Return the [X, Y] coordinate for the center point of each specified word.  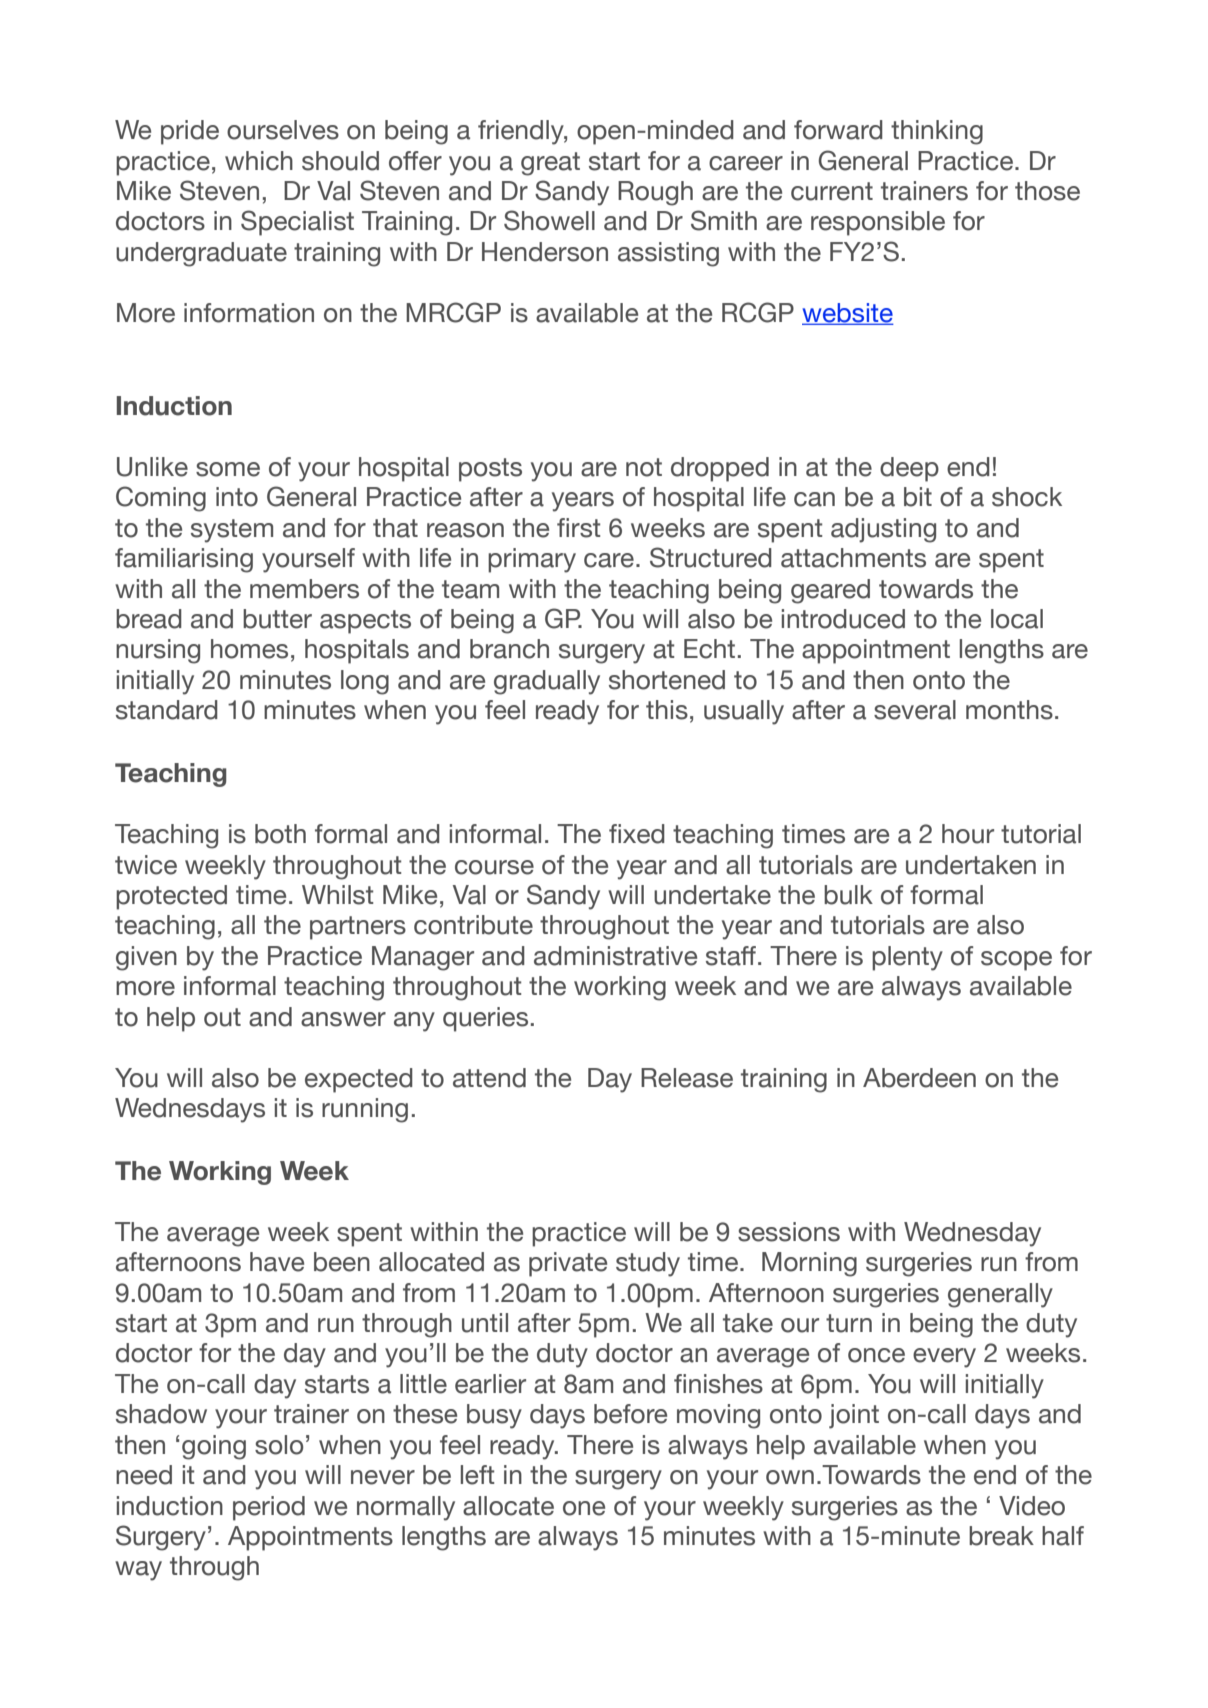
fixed [637, 834]
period [269, 1508]
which [259, 161]
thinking [937, 132]
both [280, 834]
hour [968, 834]
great [550, 164]
